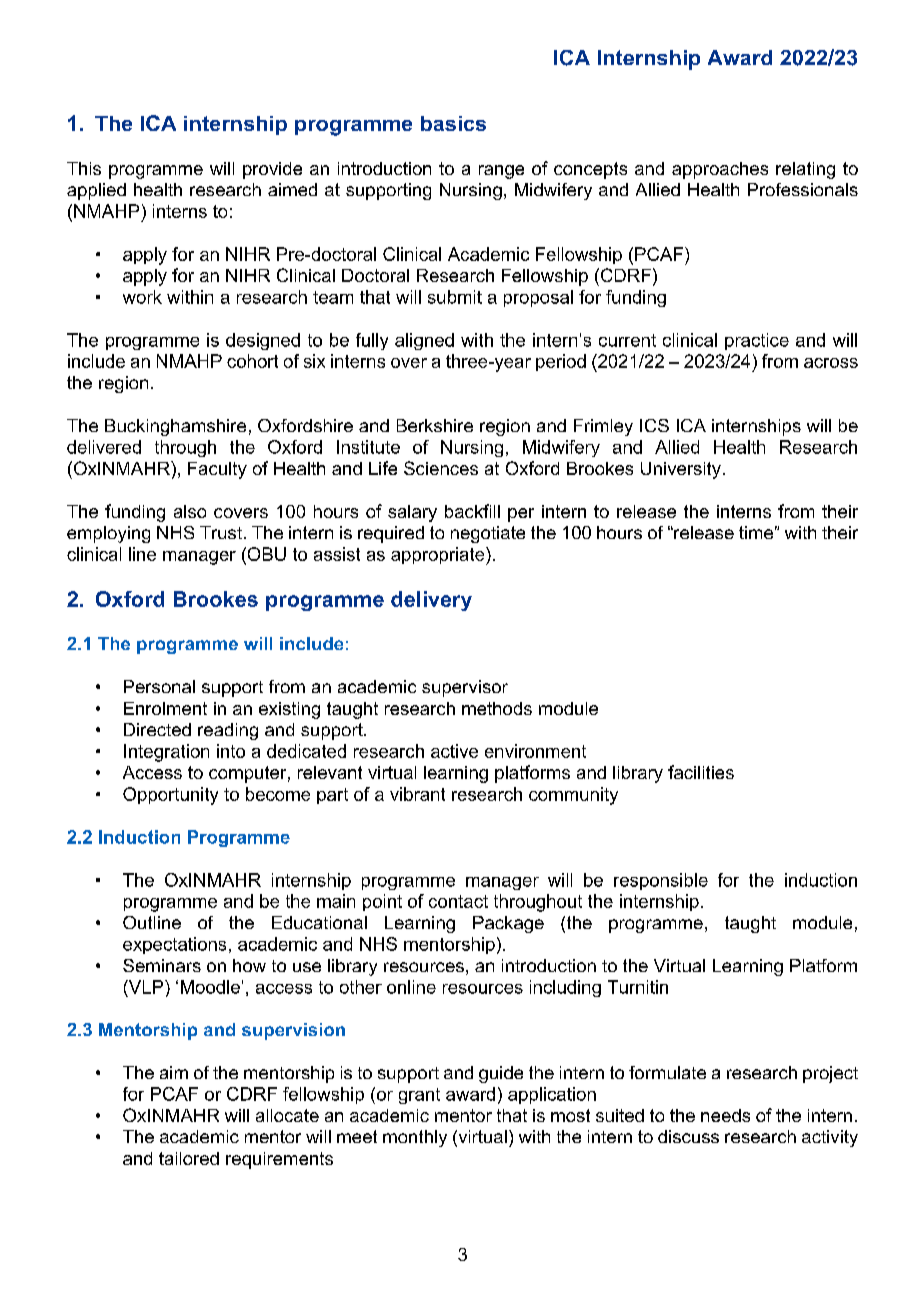 Image resolution: width=924 pixels, height=1308 pixels. What do you see at coordinates (431, 601) in the screenshot?
I see `delivery` at bounding box center [431, 601].
